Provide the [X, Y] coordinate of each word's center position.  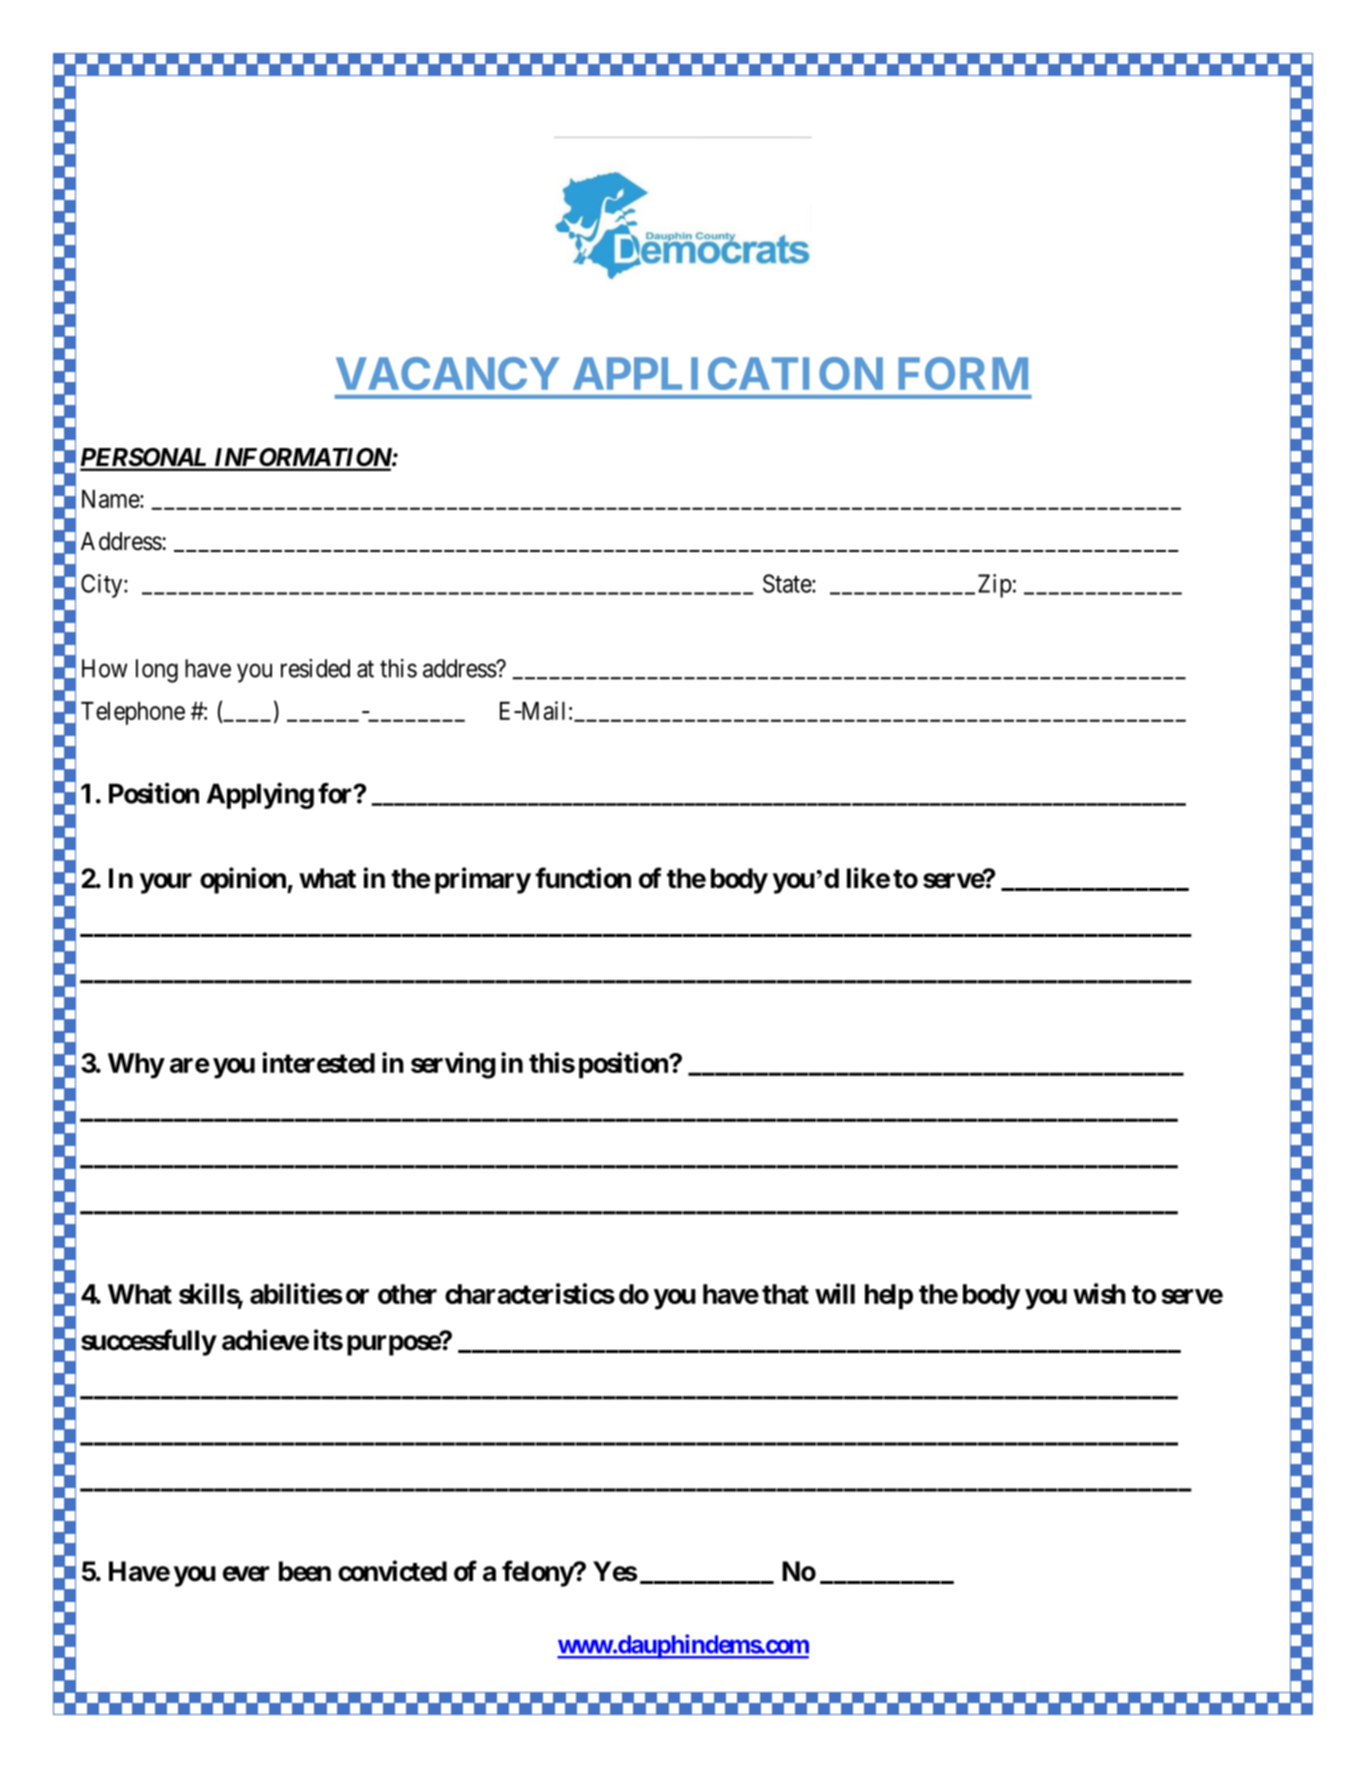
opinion [244, 880]
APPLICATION [728, 373]
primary [483, 880]
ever [246, 1574]
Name [111, 499]
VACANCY [448, 373]
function [583, 878]
